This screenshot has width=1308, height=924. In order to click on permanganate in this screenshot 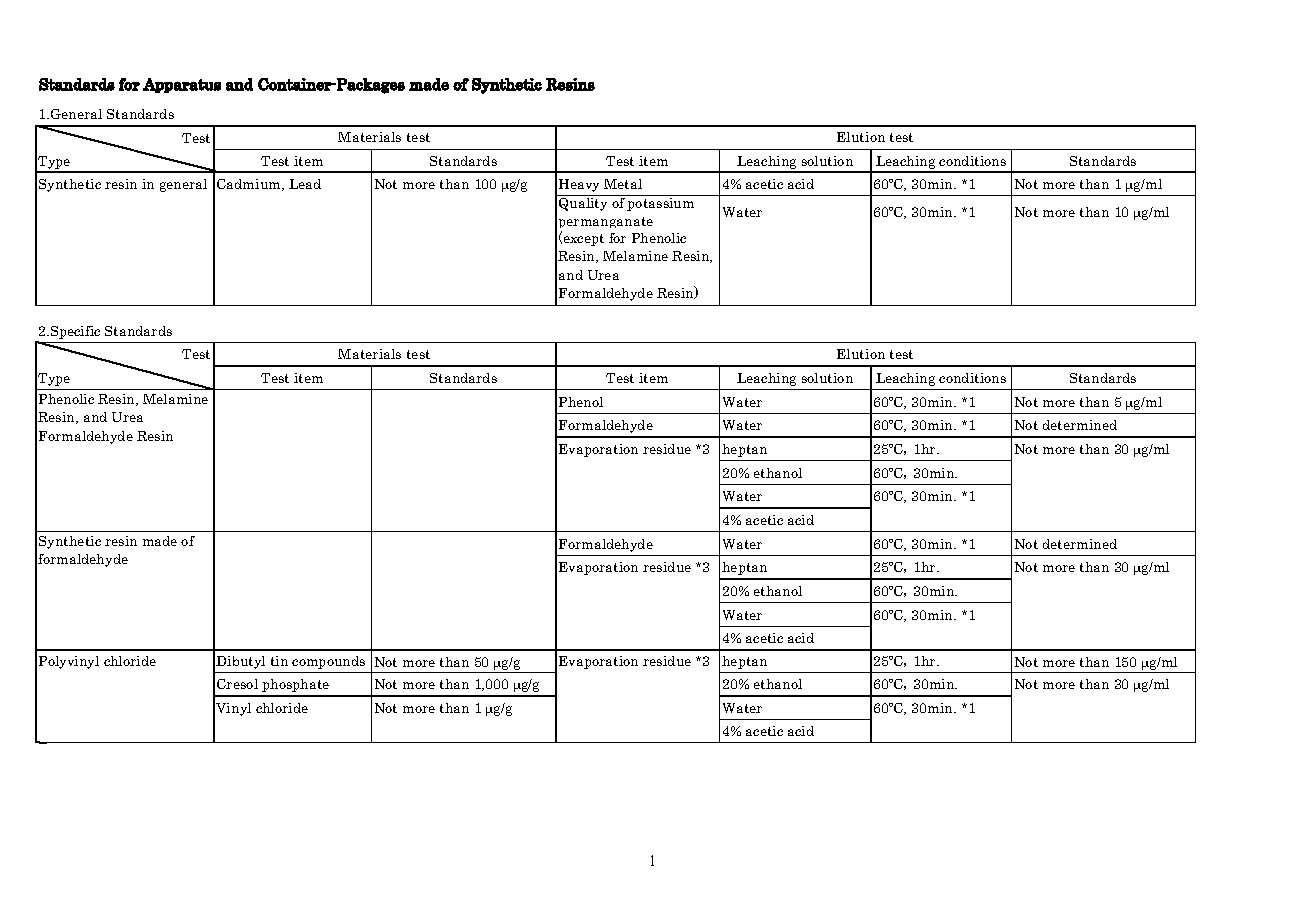, I will do `click(606, 224)`.
